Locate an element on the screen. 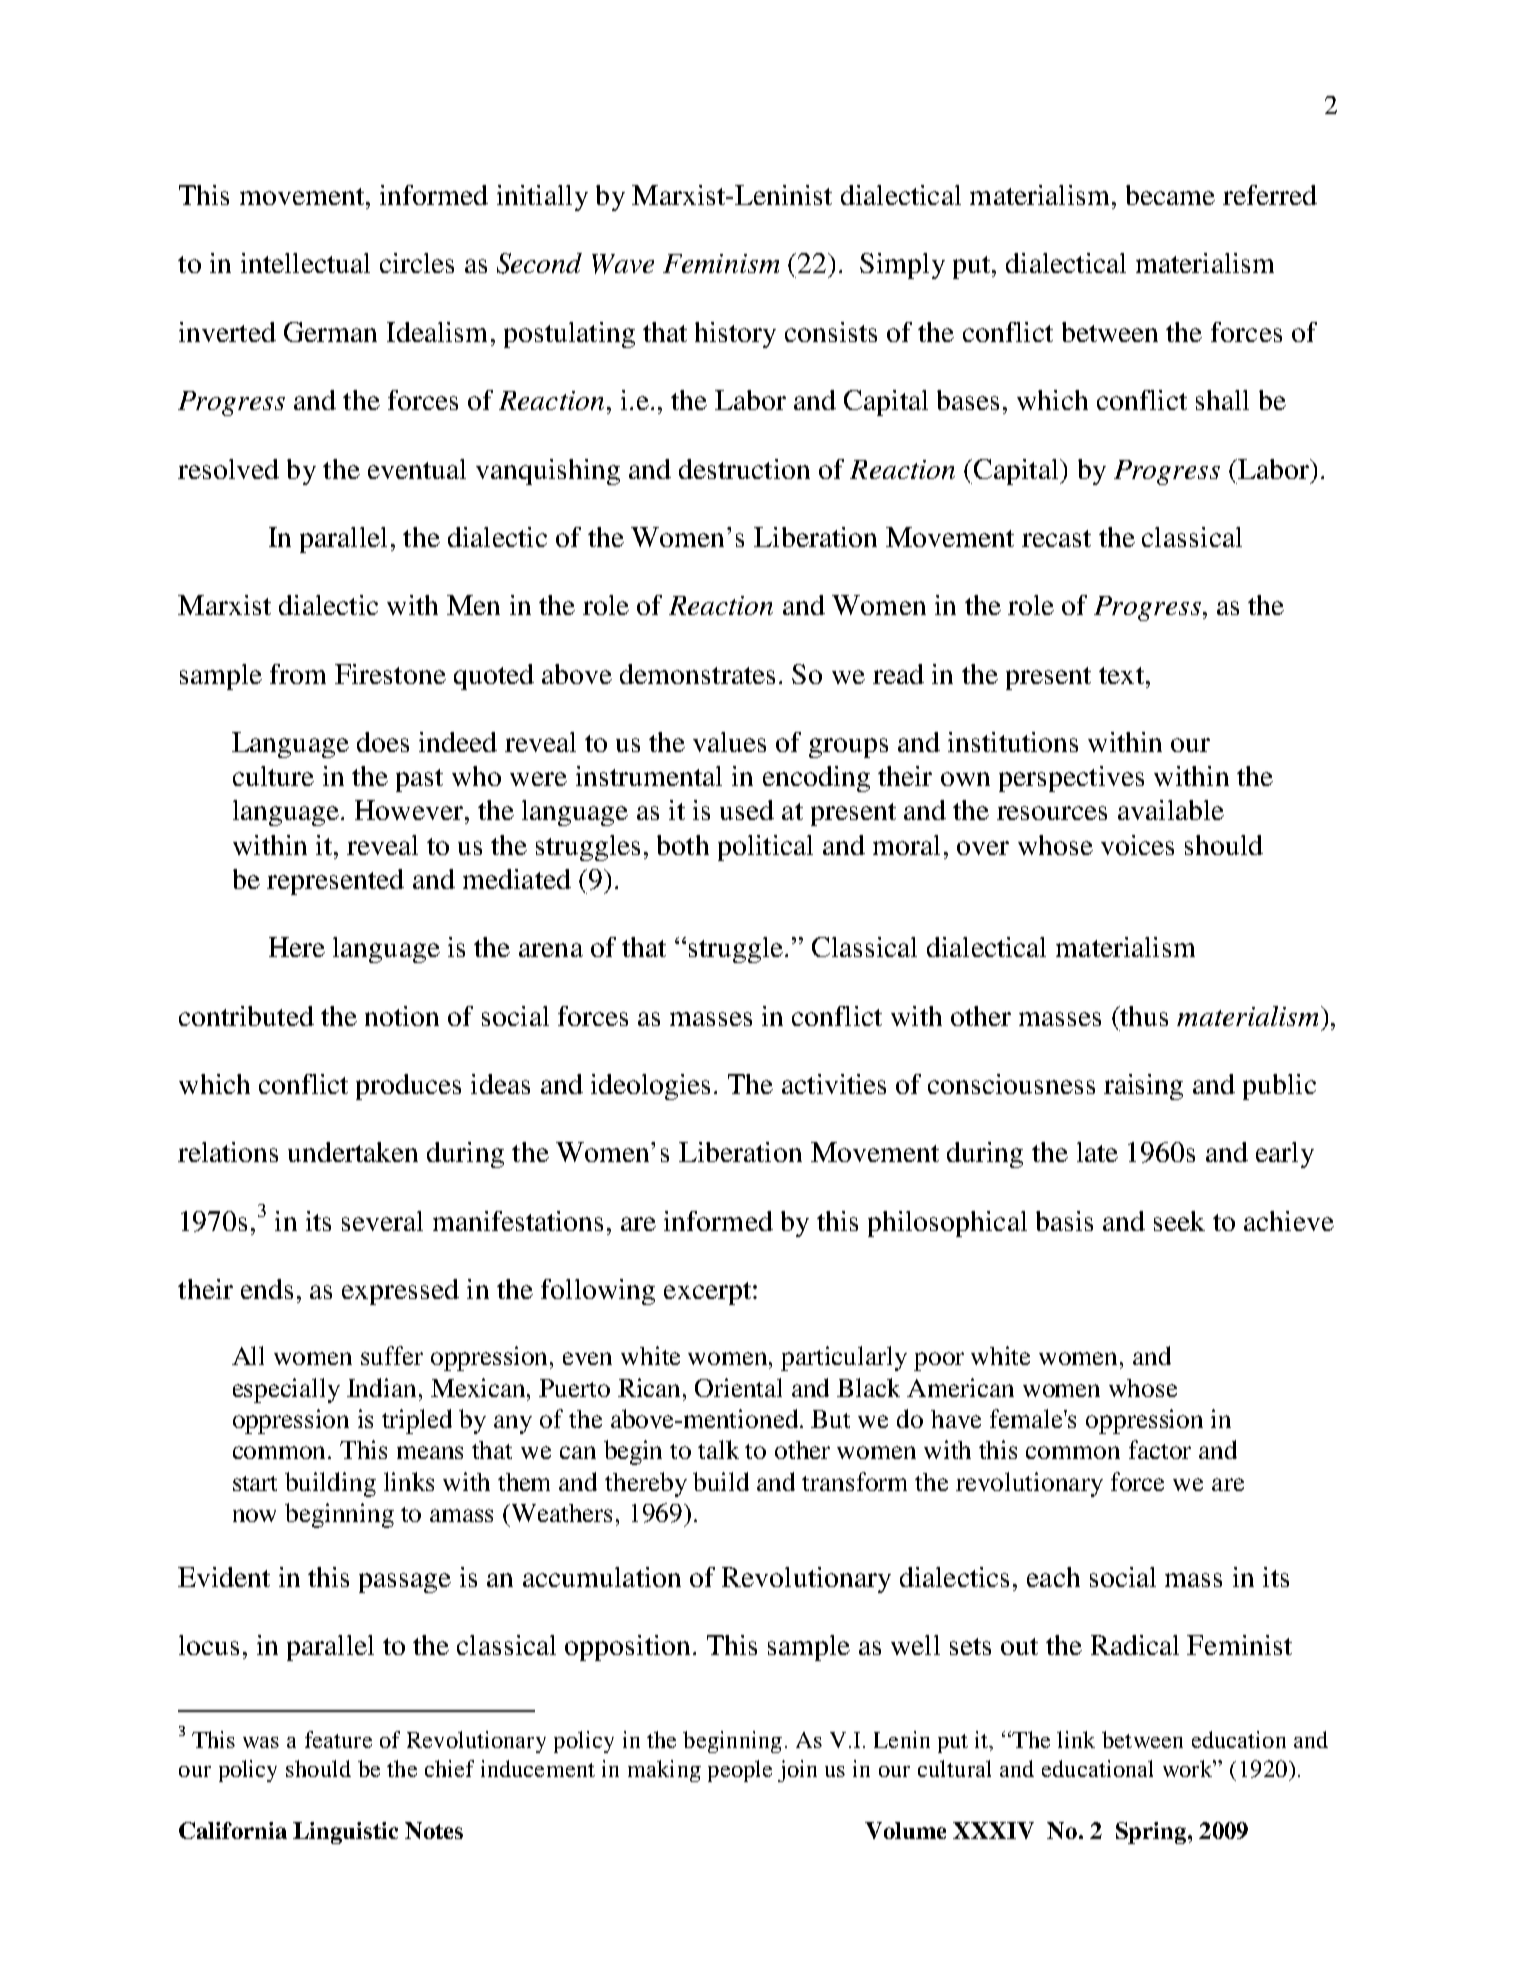 The width and height of the screenshot is (1516, 1962). notion is located at coordinates (402, 1016).
